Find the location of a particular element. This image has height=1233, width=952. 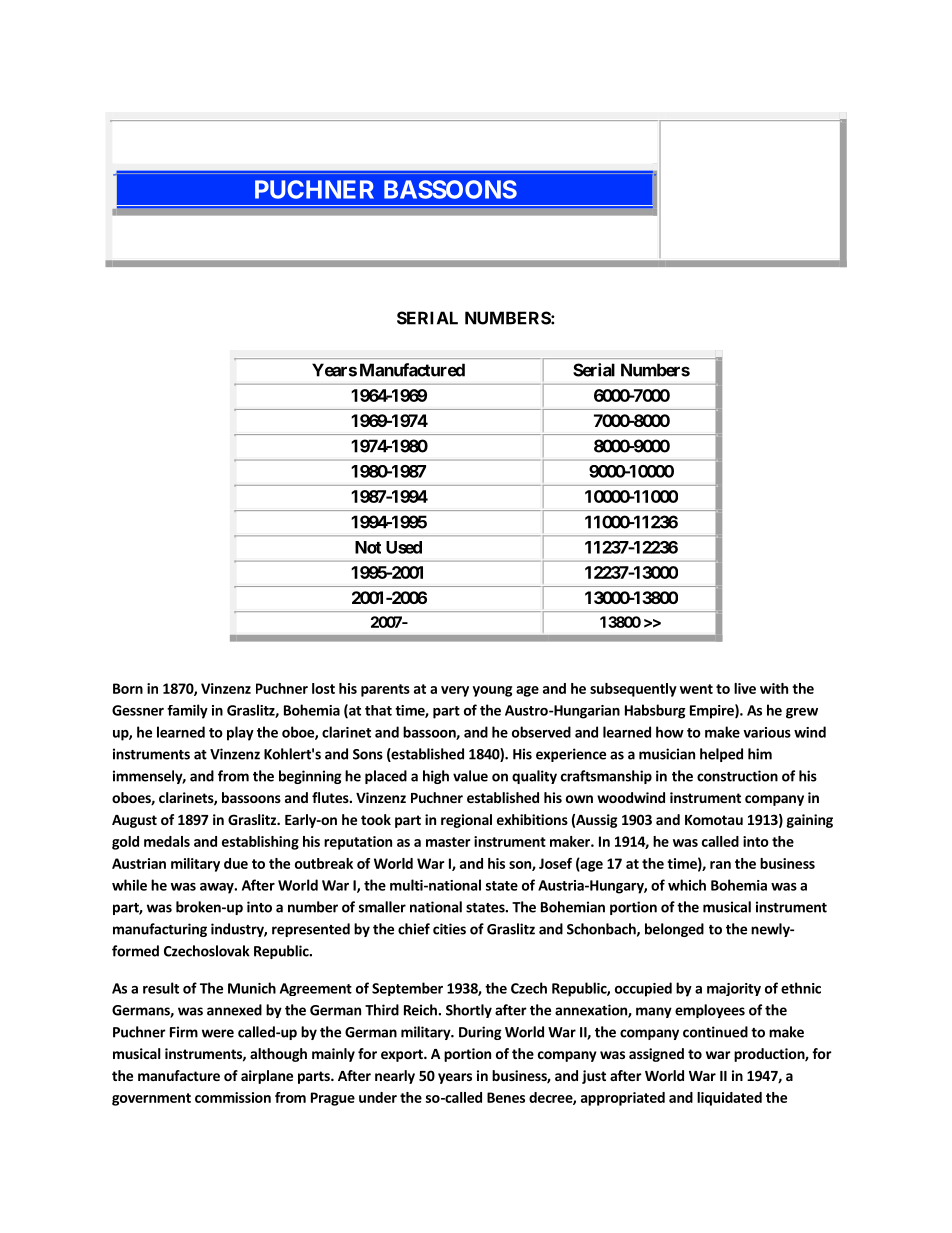

manufacturing is located at coordinates (160, 930).
